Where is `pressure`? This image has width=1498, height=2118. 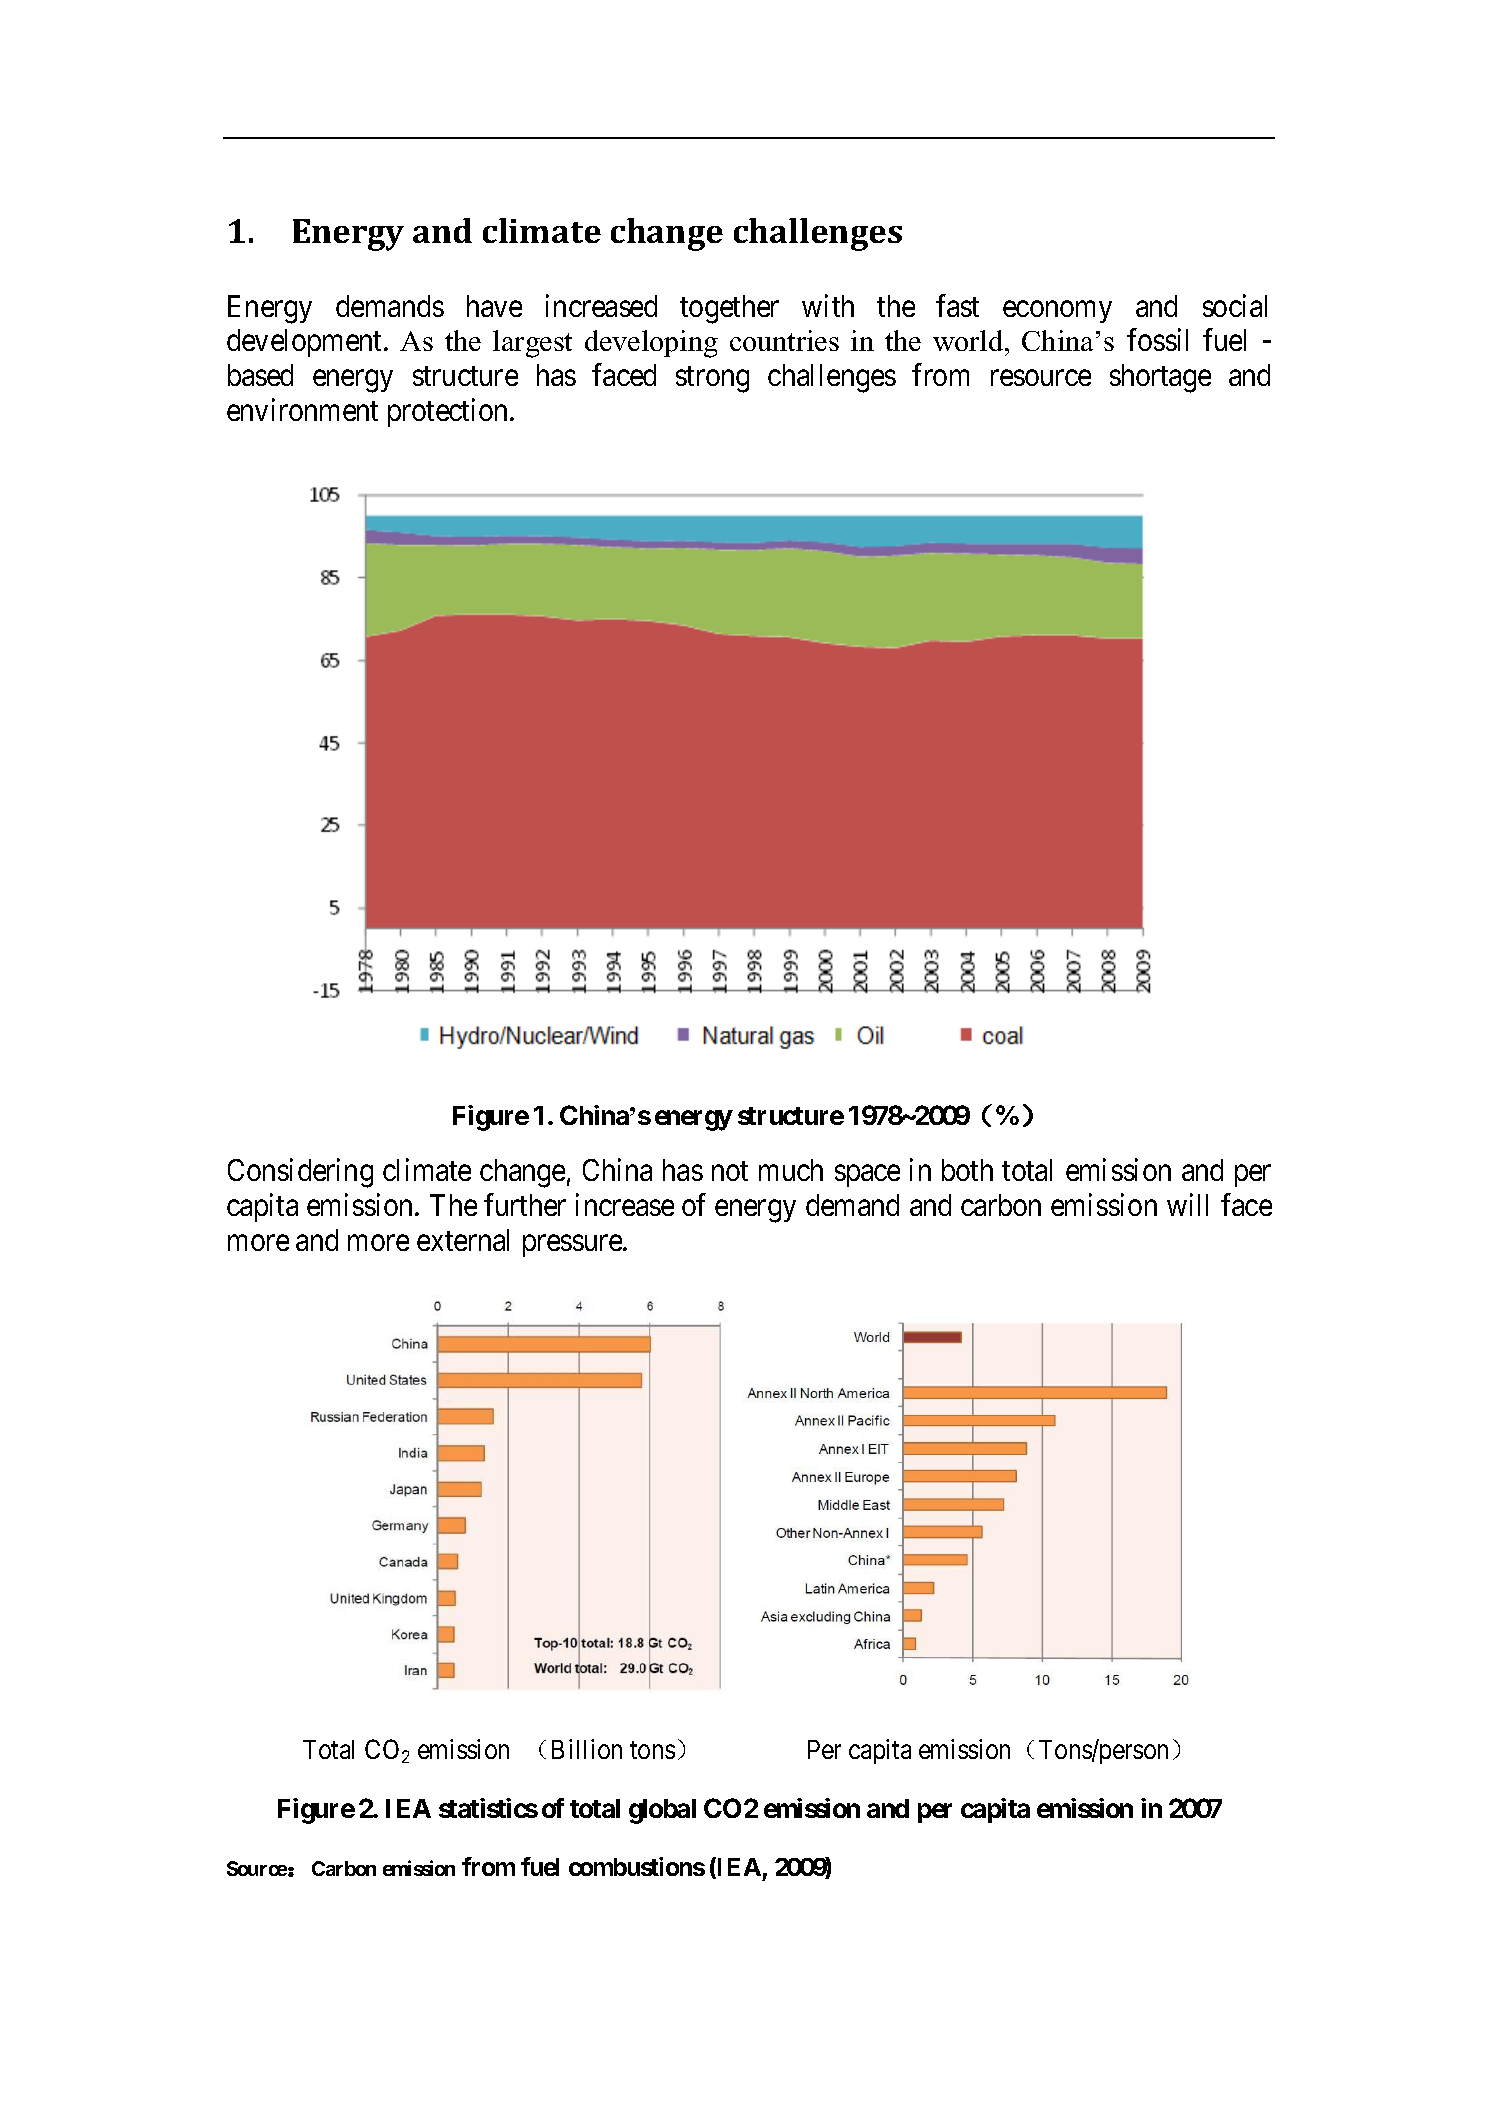
pressure is located at coordinates (573, 1246).
